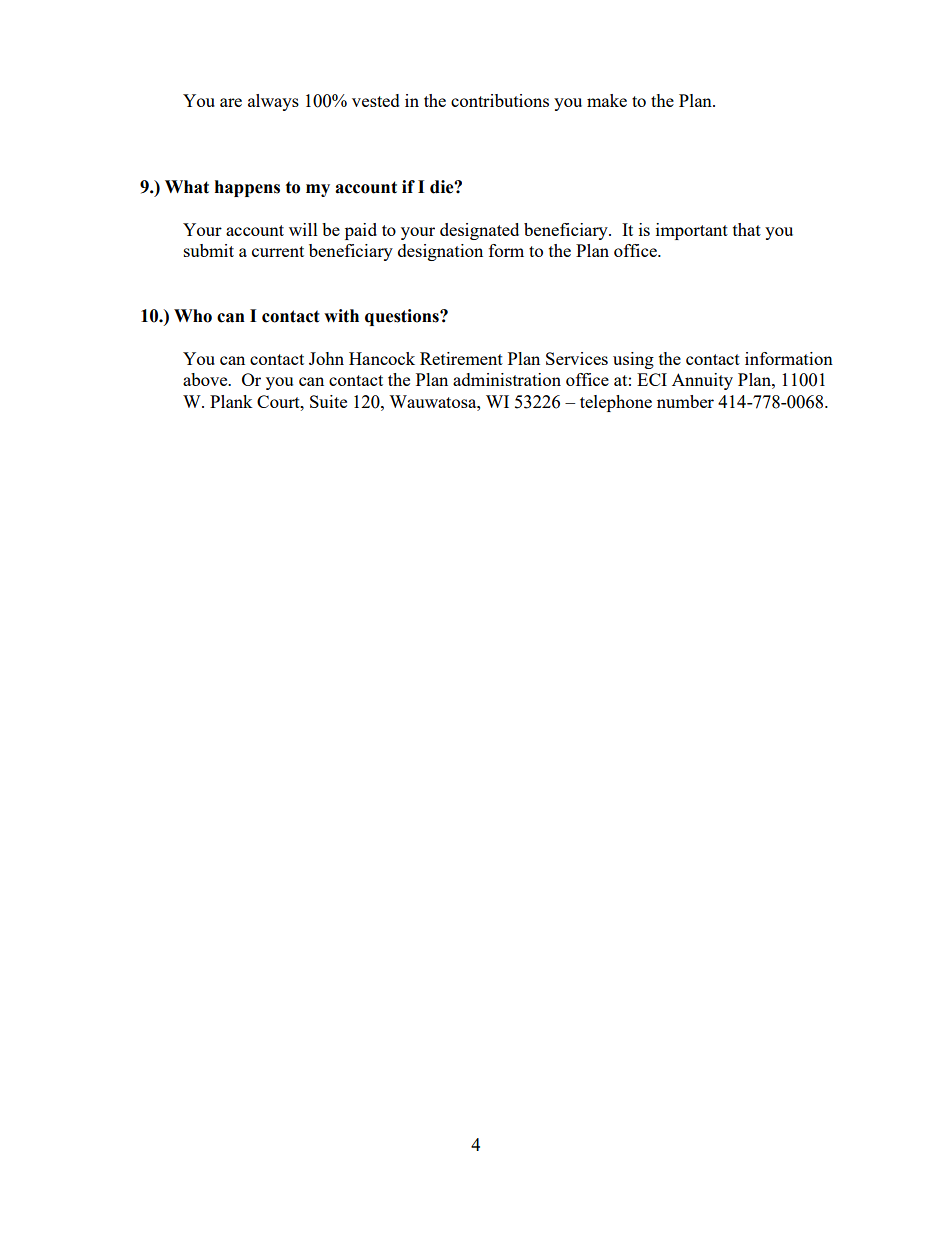 This page has width=952, height=1233. I want to click on using, so click(633, 360).
